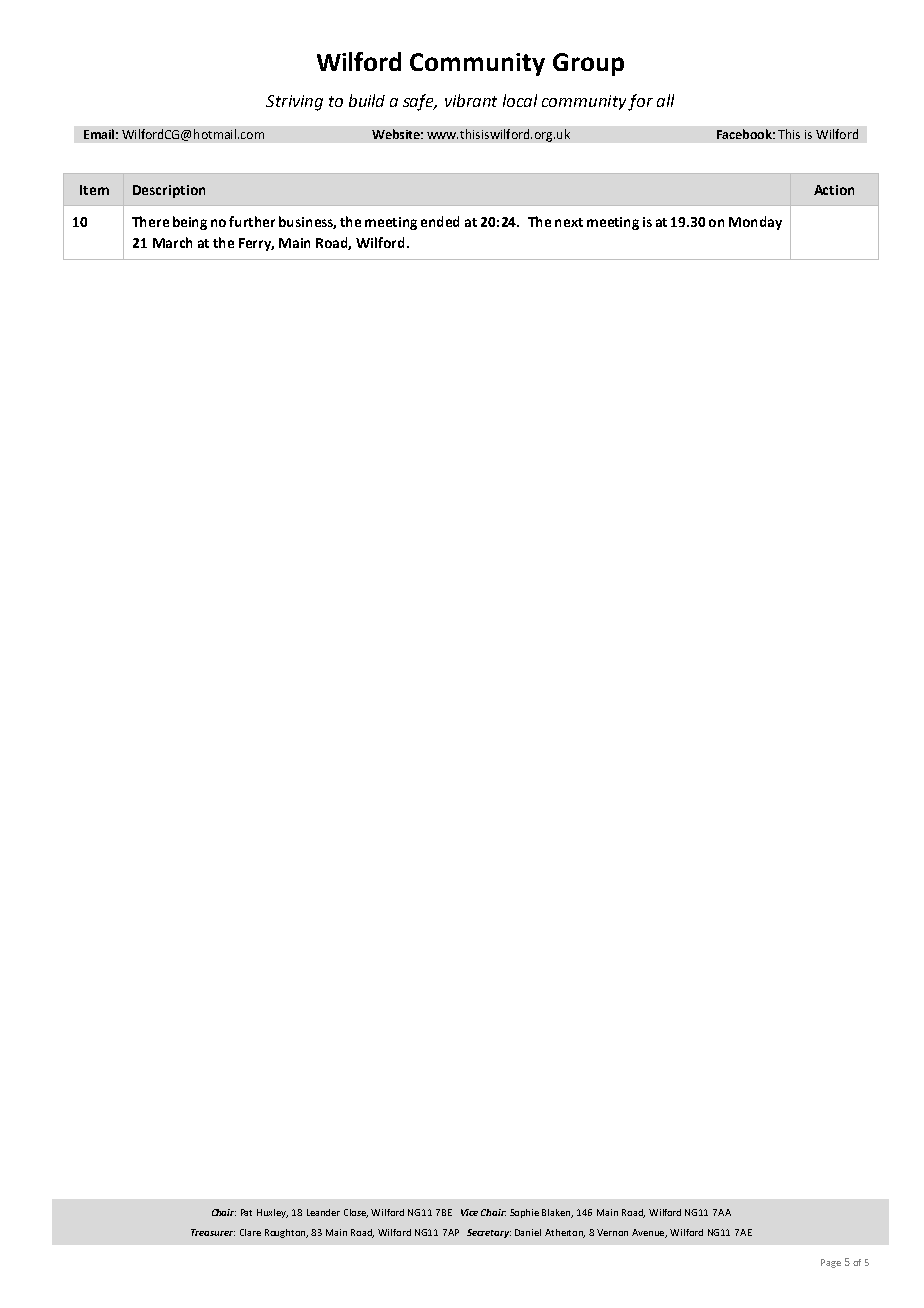 The height and width of the document is (1308, 924). I want to click on vibrant, so click(471, 100).
